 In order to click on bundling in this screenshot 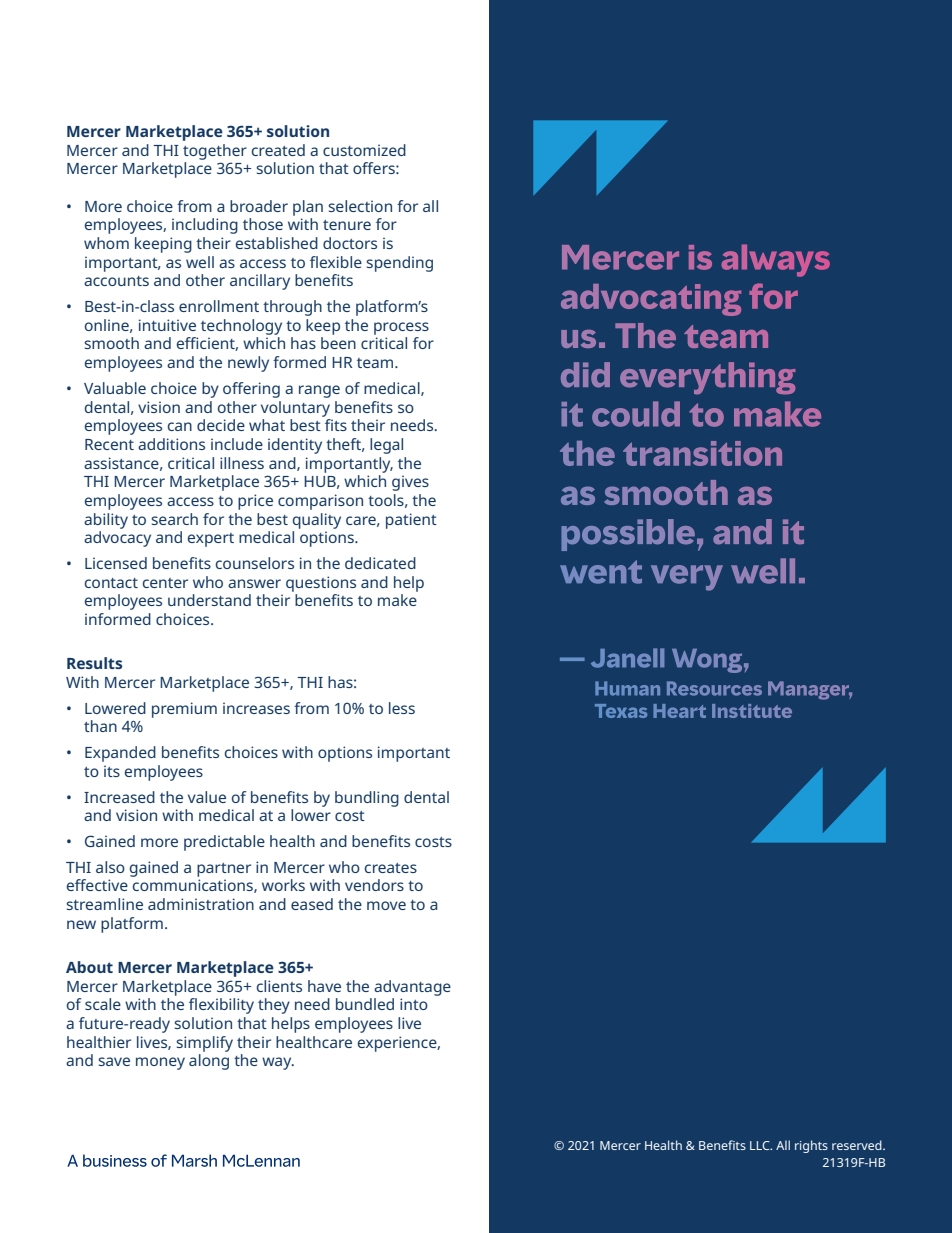, I will do `click(367, 799)`.
